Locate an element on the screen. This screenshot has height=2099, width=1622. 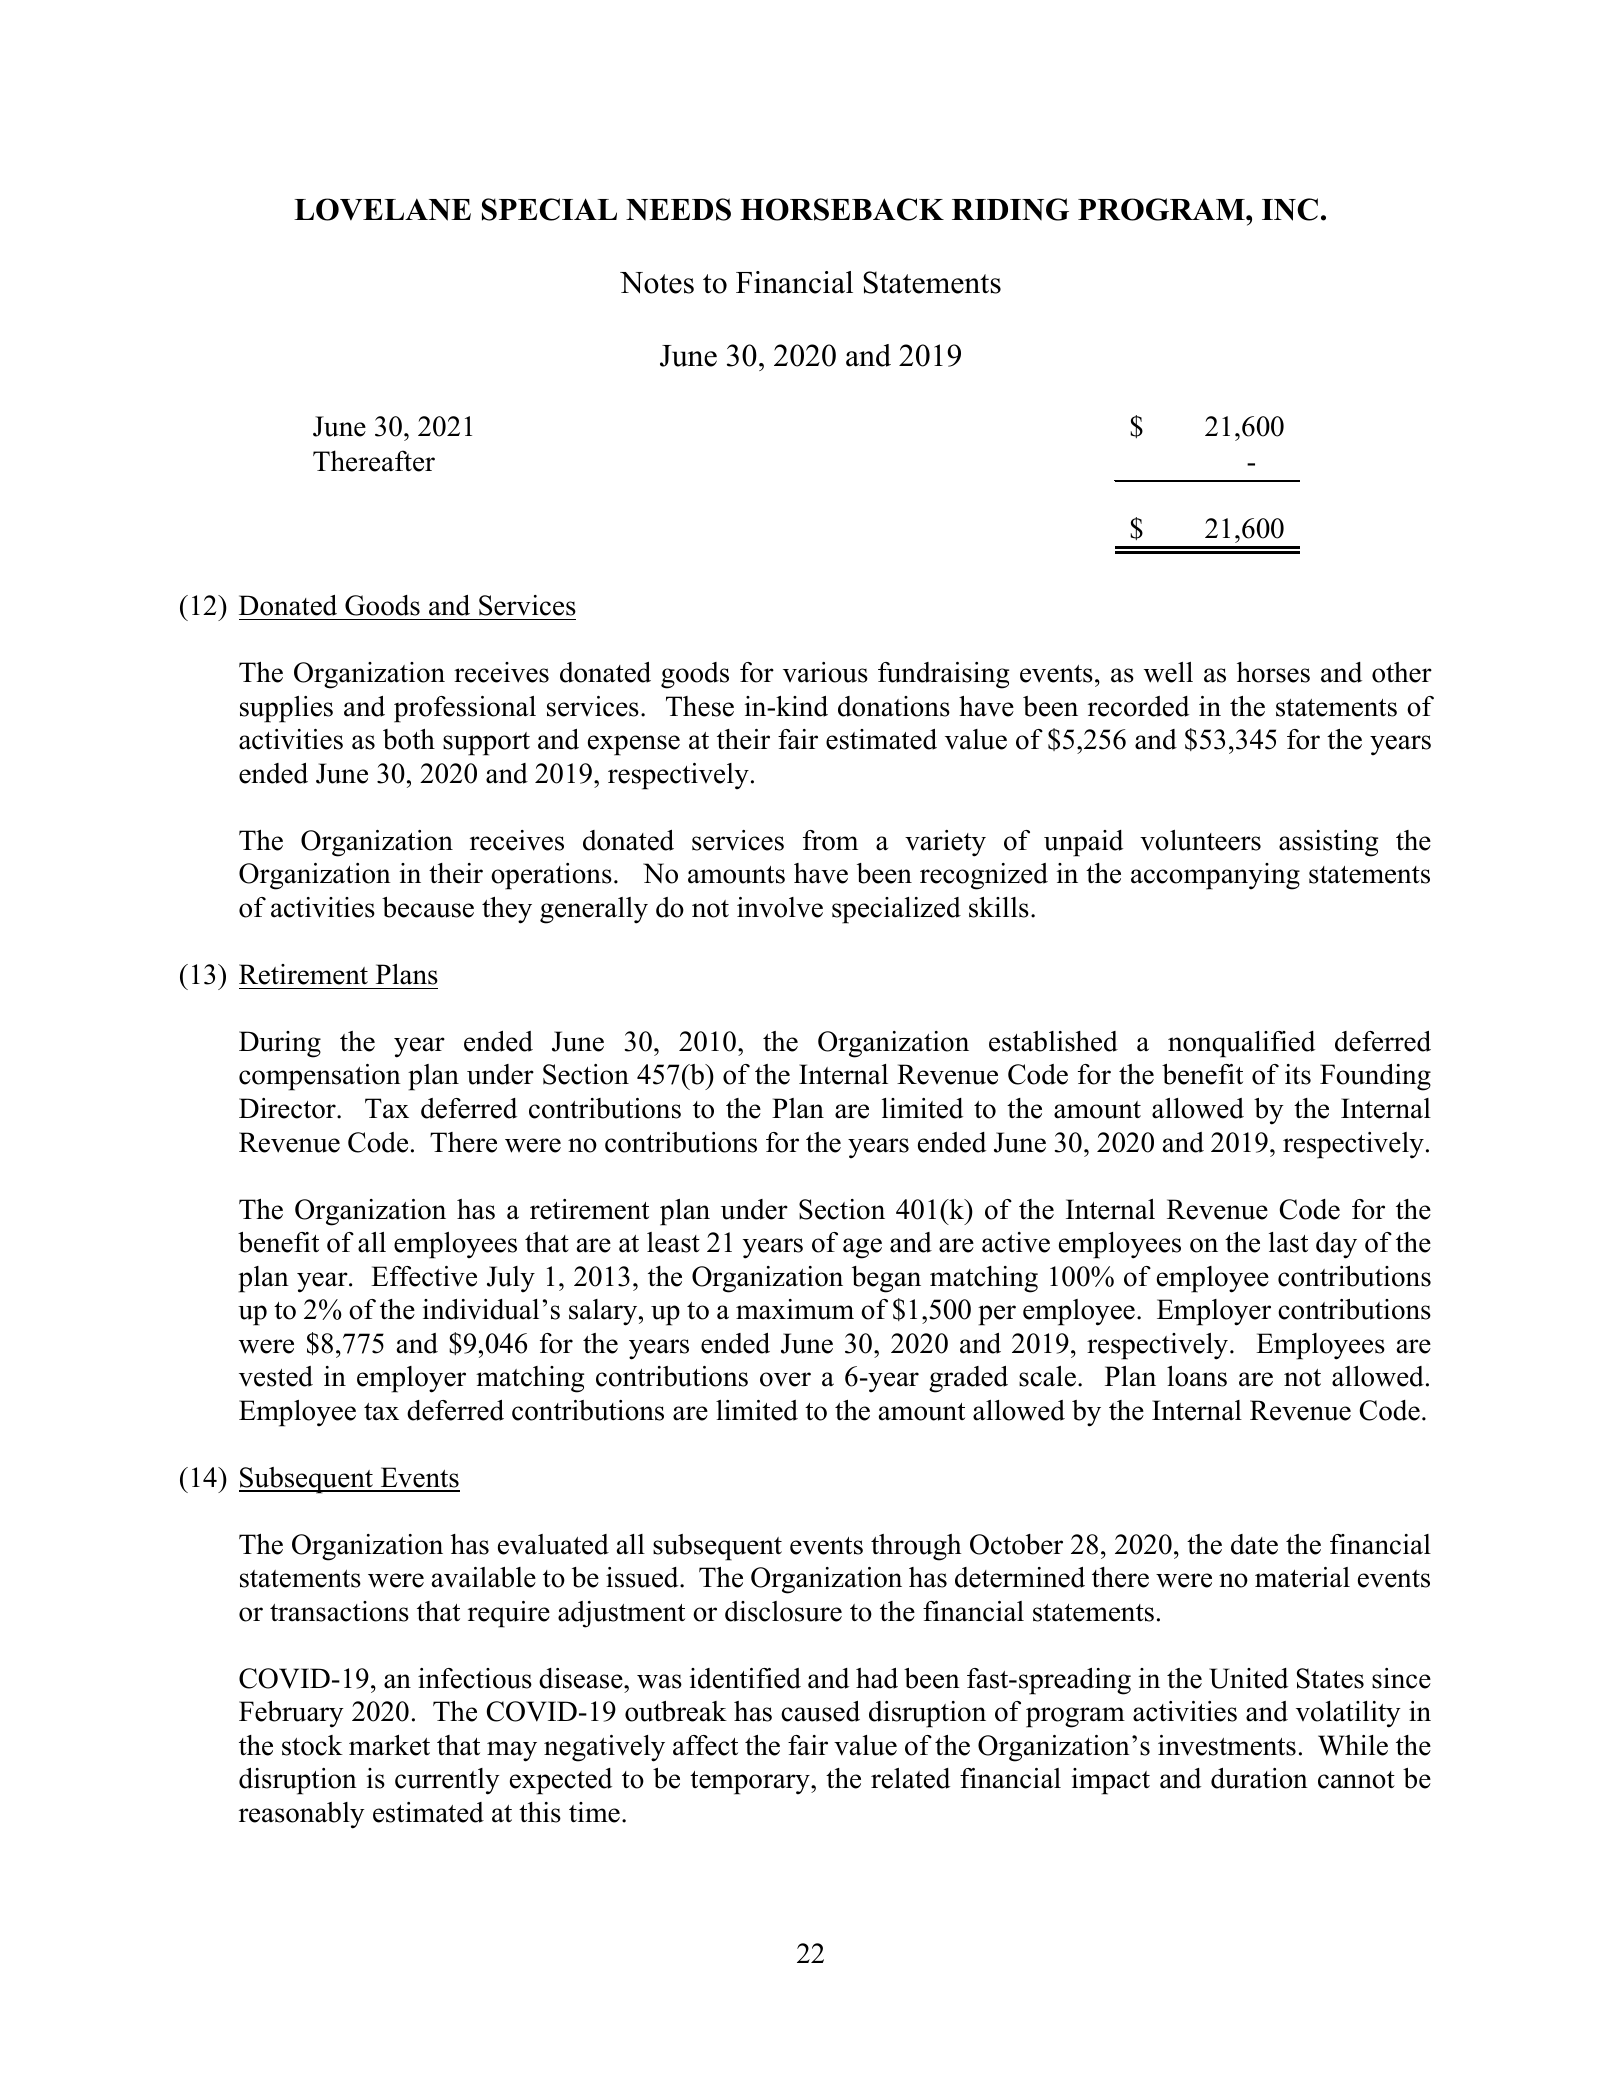
last is located at coordinates (1288, 1242).
